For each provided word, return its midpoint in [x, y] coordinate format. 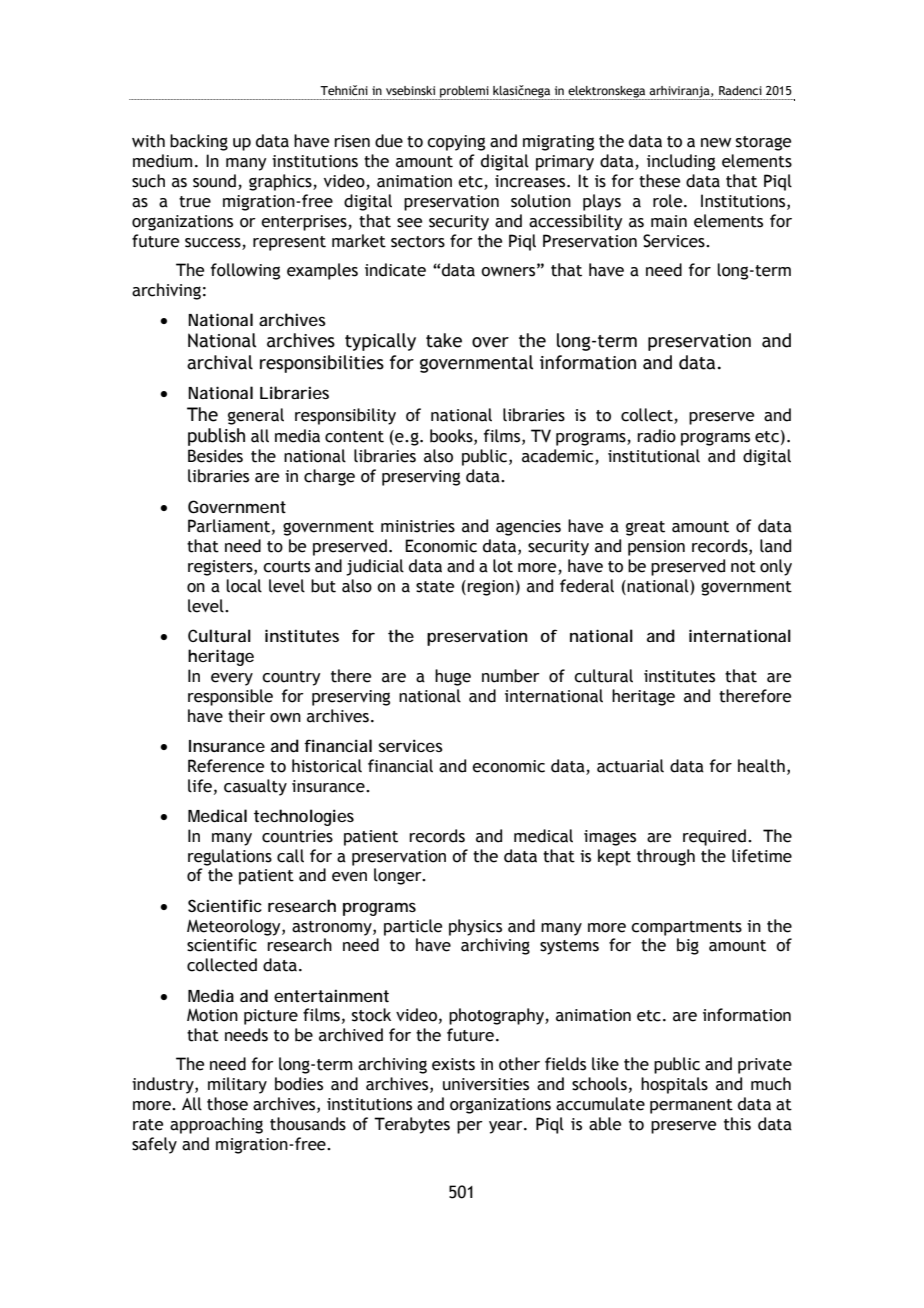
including [681, 162]
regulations [230, 857]
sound [214, 181]
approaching [216, 1125]
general [256, 416]
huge [453, 677]
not [743, 567]
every [232, 679]
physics [475, 927]
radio [656, 436]
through [666, 857]
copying [456, 143]
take [444, 340]
